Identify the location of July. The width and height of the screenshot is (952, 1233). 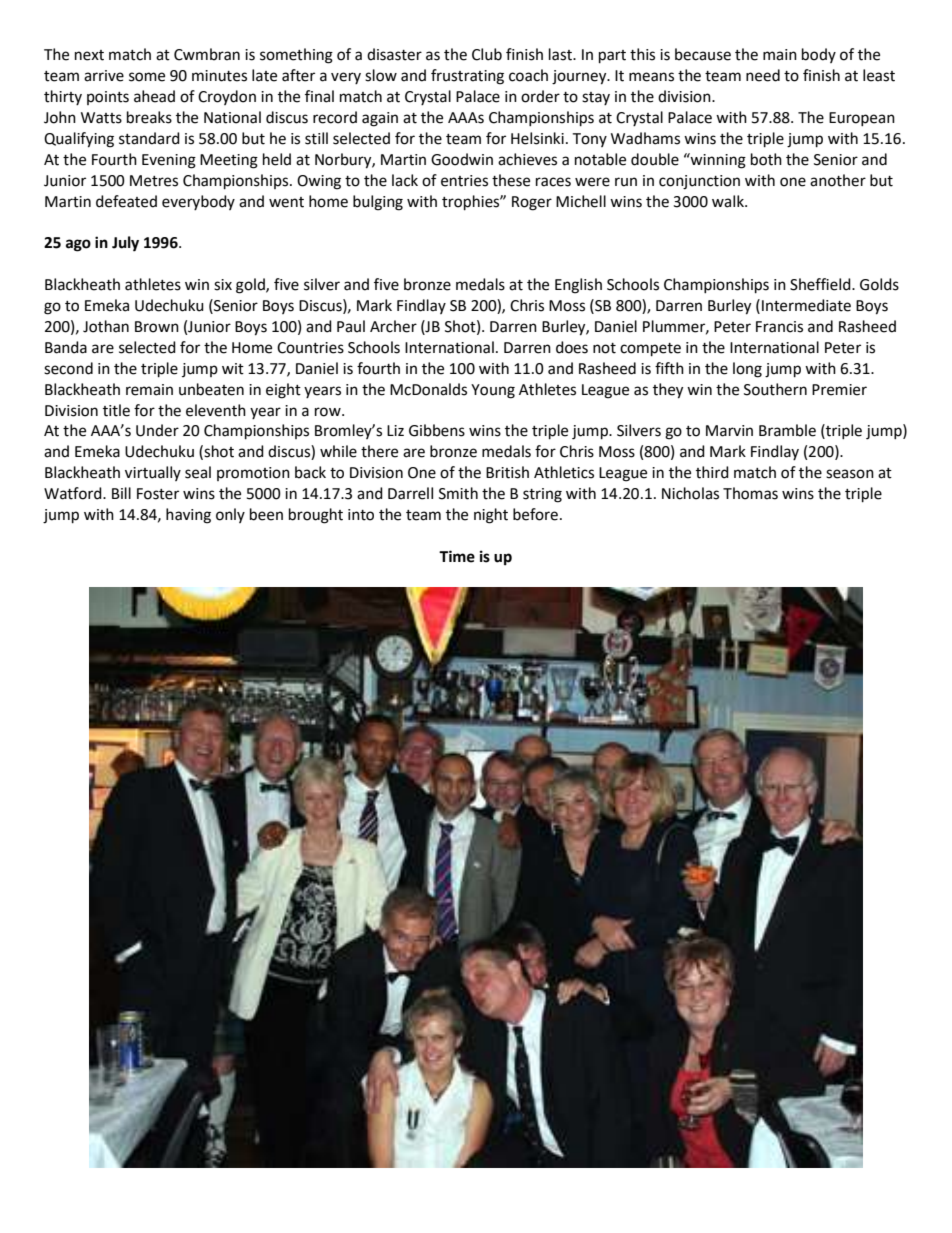
(125, 244).
